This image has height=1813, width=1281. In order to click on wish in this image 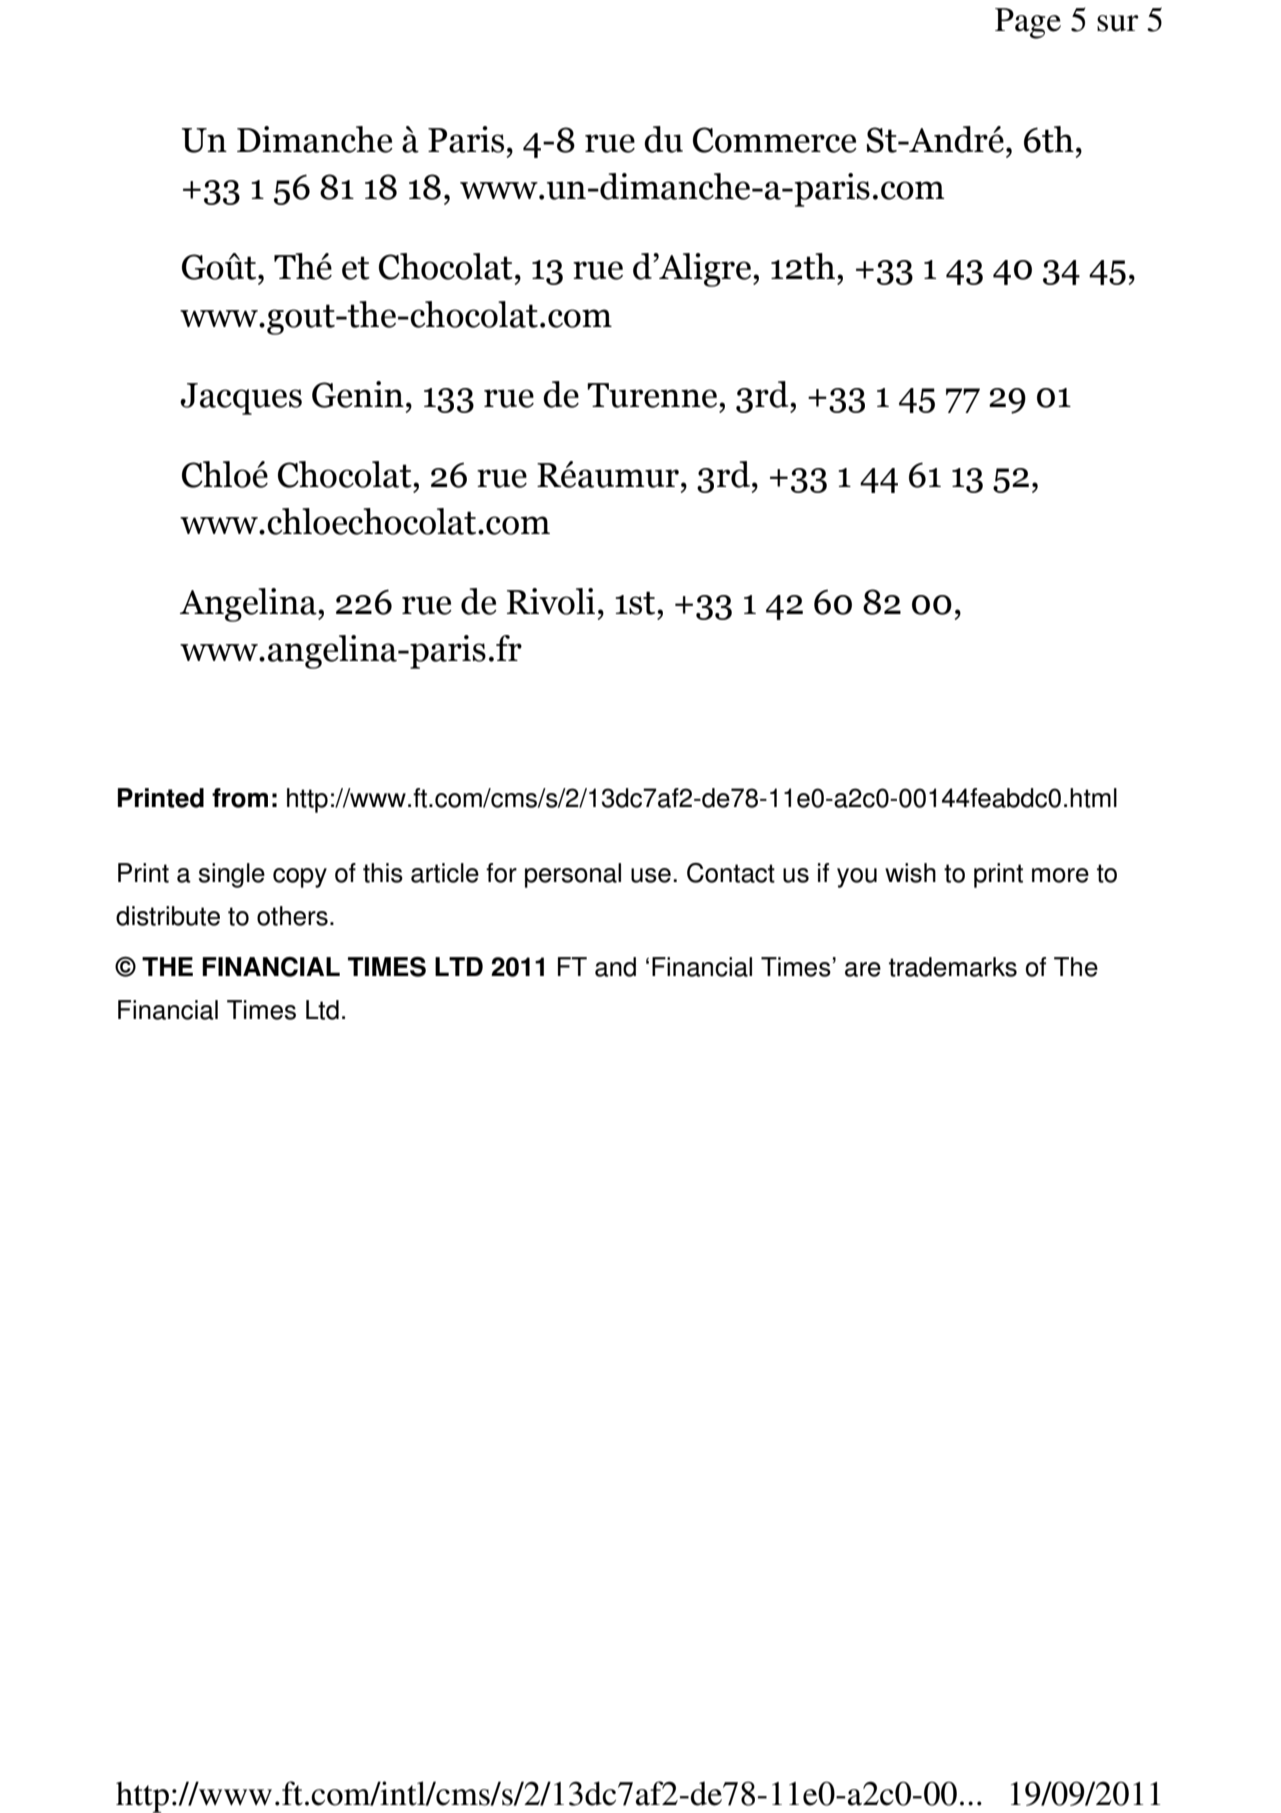, I will do `click(910, 873)`.
